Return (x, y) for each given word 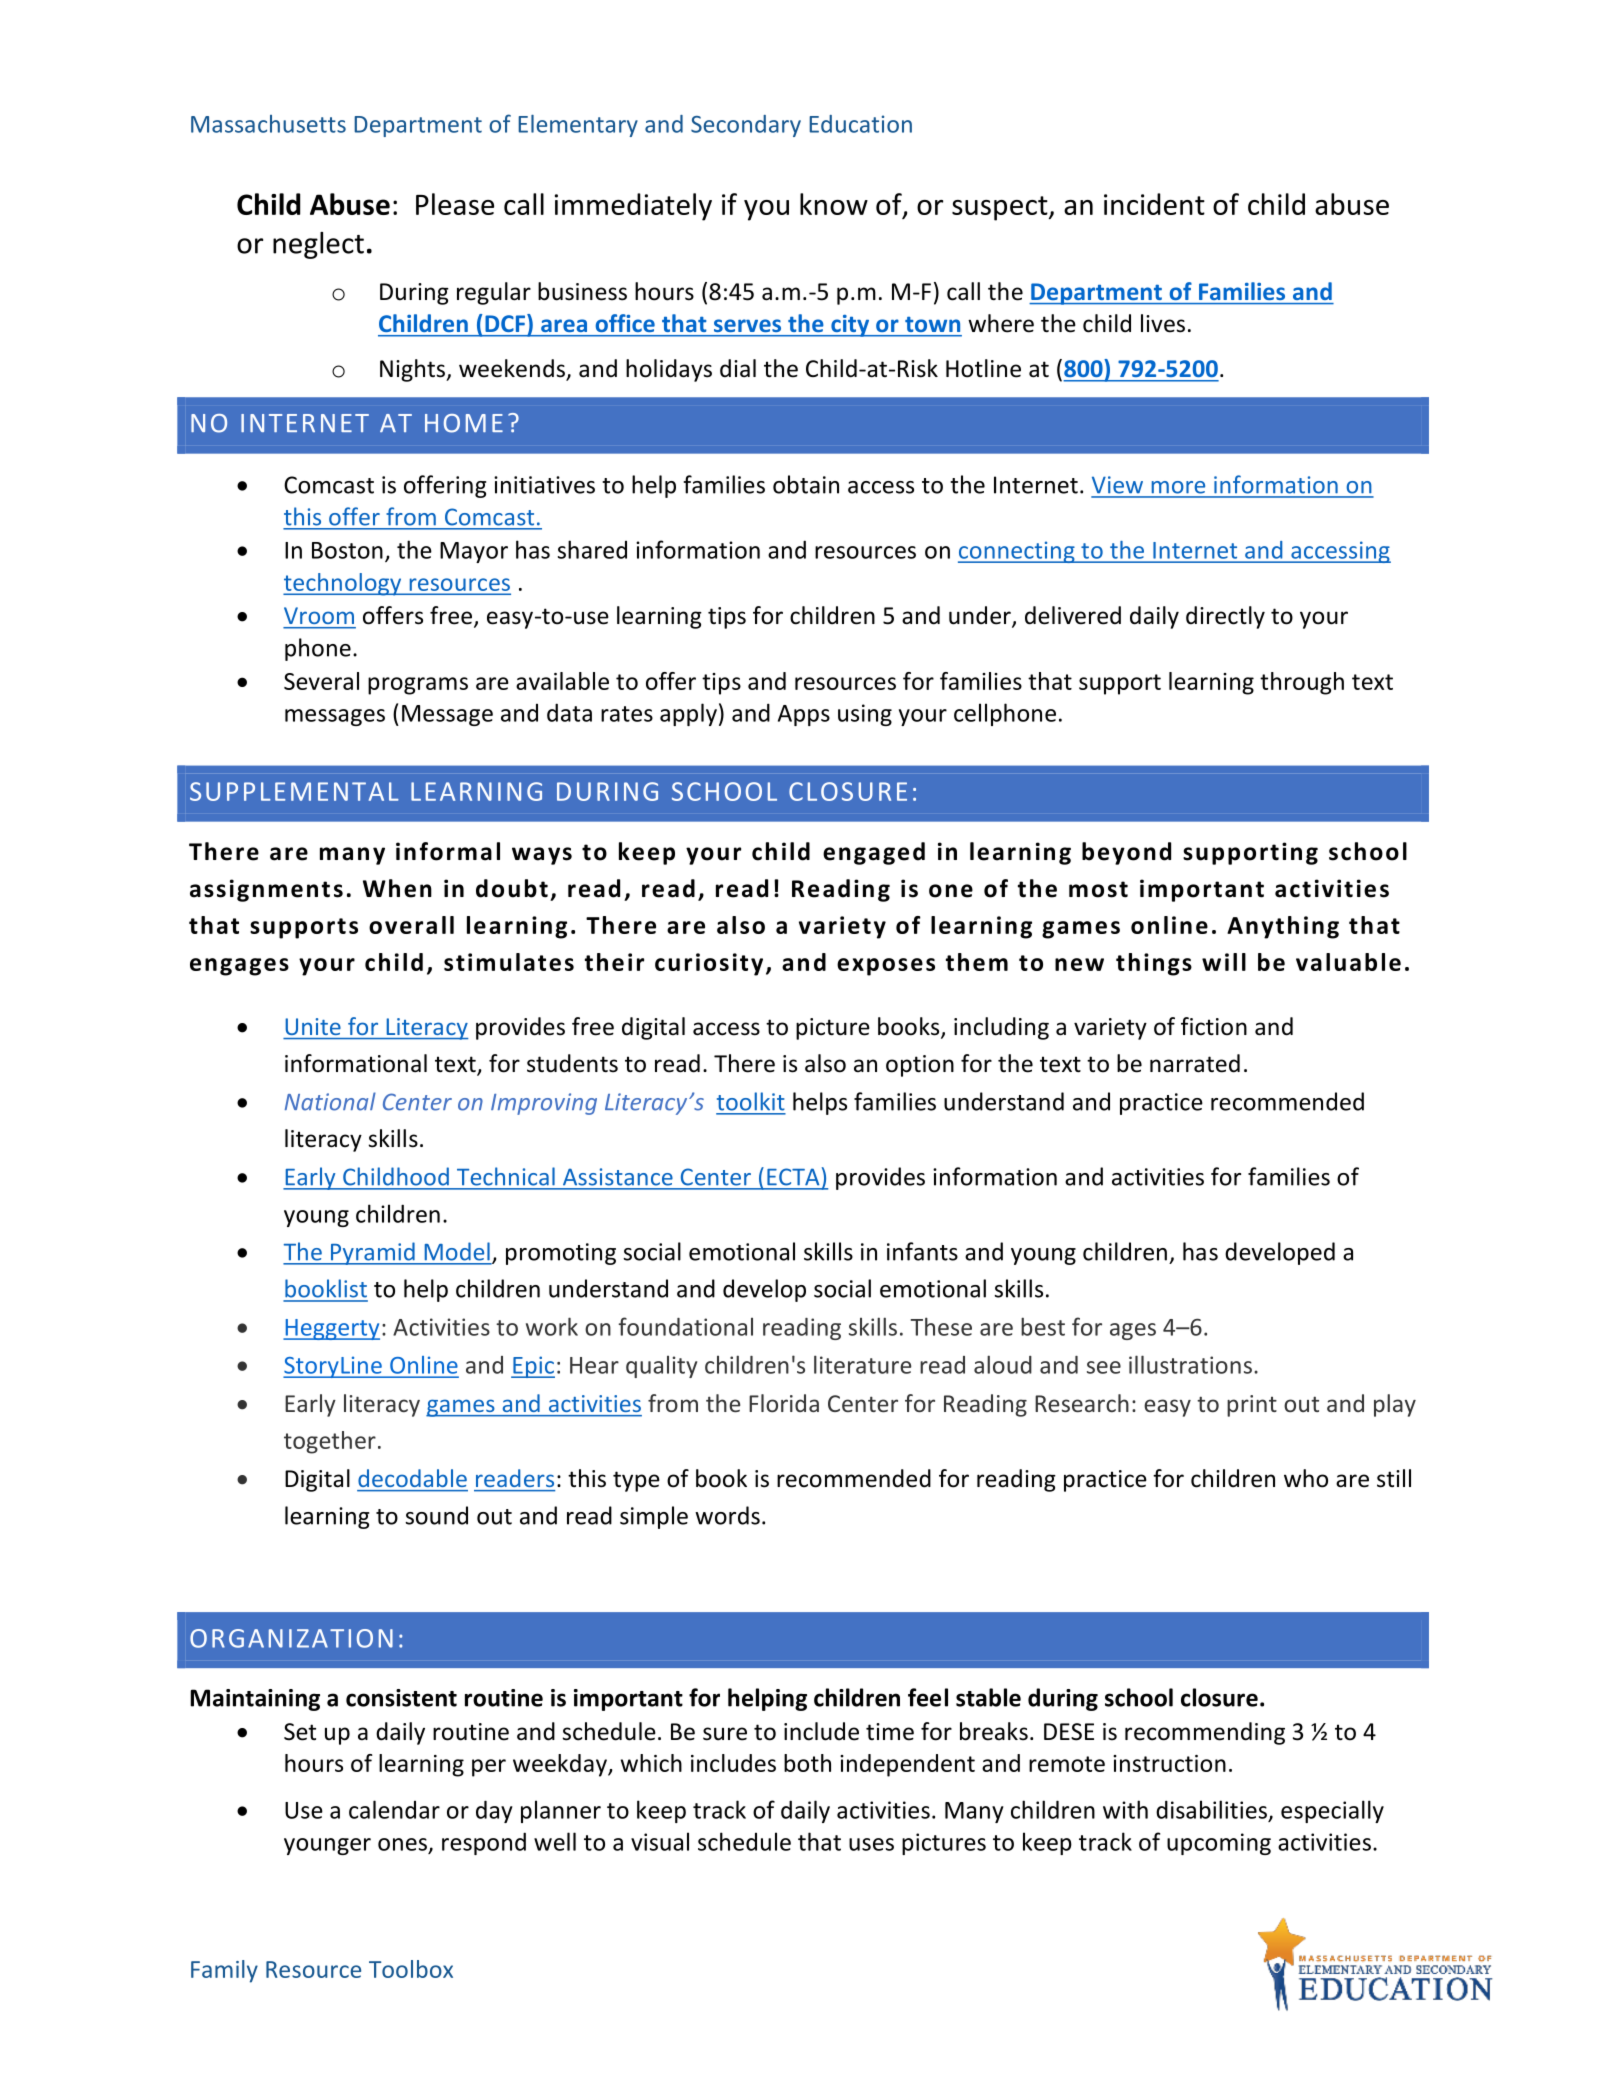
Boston (347, 550)
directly (1225, 617)
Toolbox (411, 1969)
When (397, 888)
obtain (806, 484)
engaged (874, 853)
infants (922, 1251)
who (1306, 1478)
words (727, 1515)
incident (1154, 204)
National (330, 1101)
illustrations (1190, 1364)
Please (455, 204)
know (834, 204)
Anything (1283, 927)
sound (436, 1515)
